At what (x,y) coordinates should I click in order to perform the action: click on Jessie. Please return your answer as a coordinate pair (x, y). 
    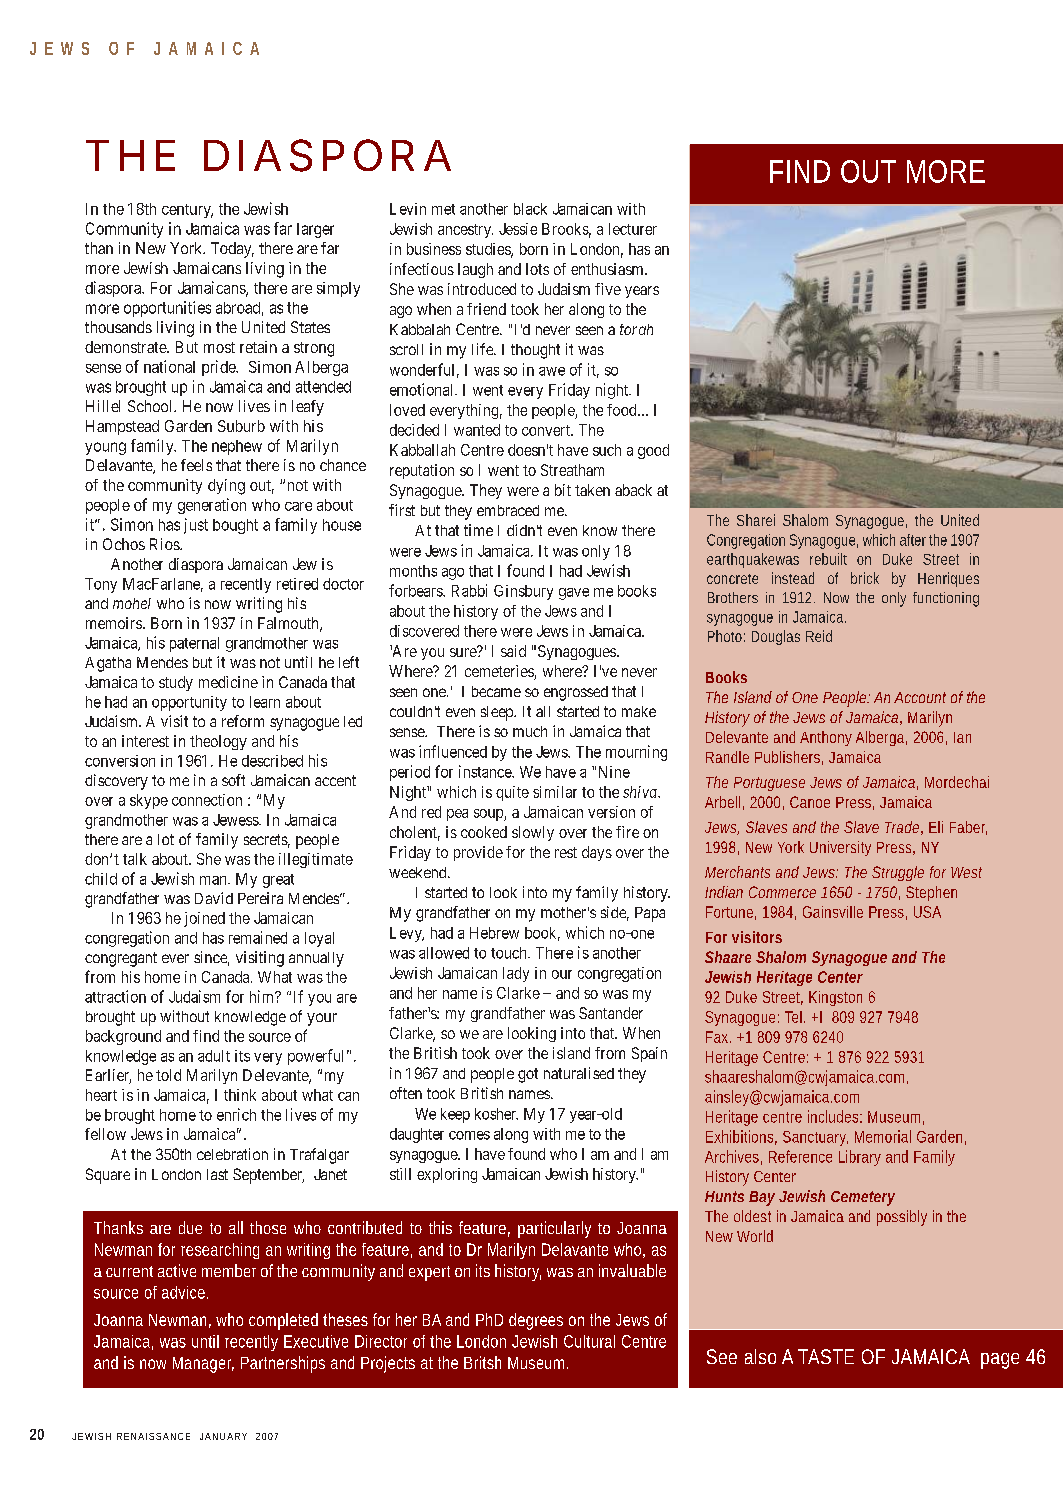
    Looking at the image, I should click on (518, 229).
